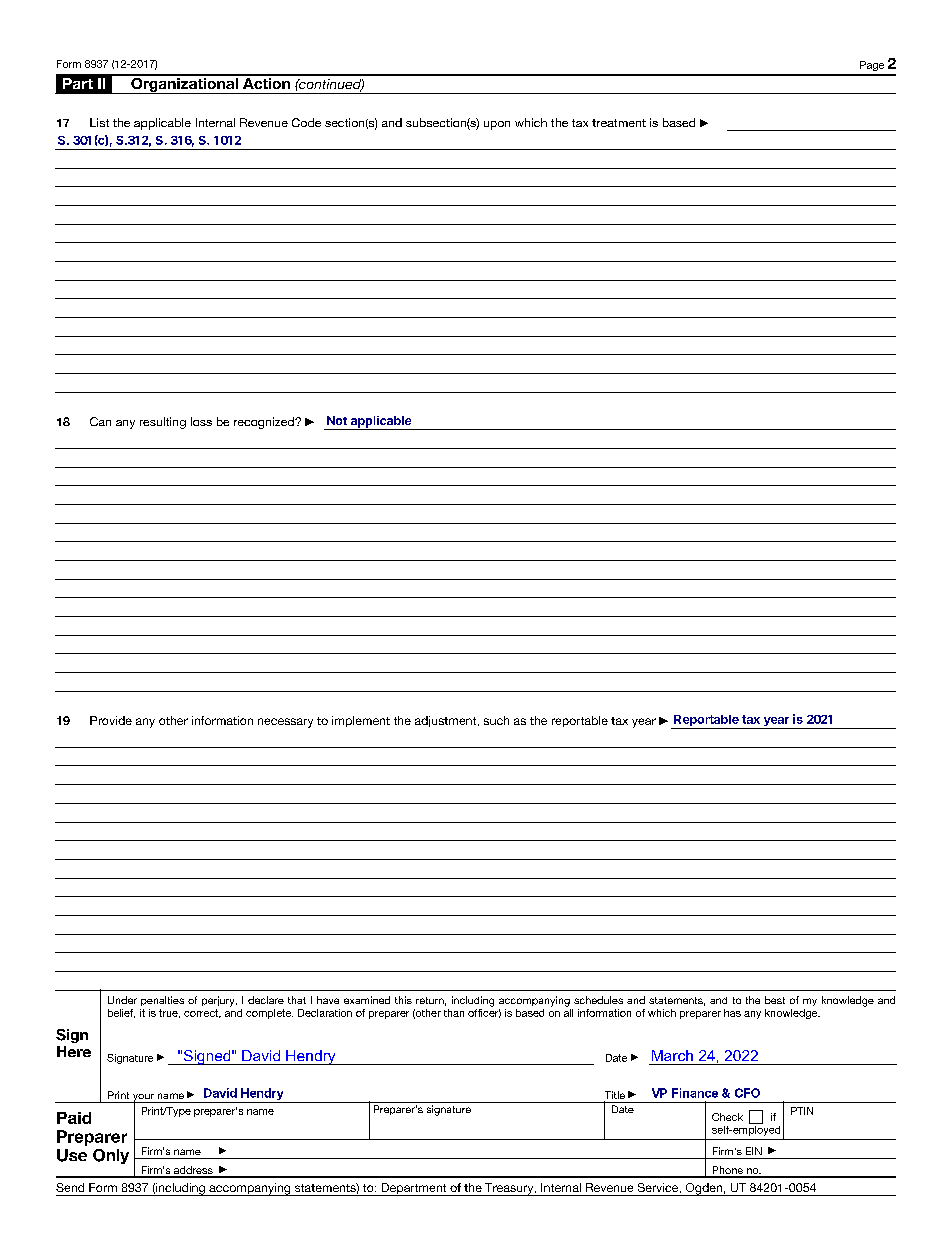 This image has width=952, height=1233. I want to click on Provide, so click(111, 720).
